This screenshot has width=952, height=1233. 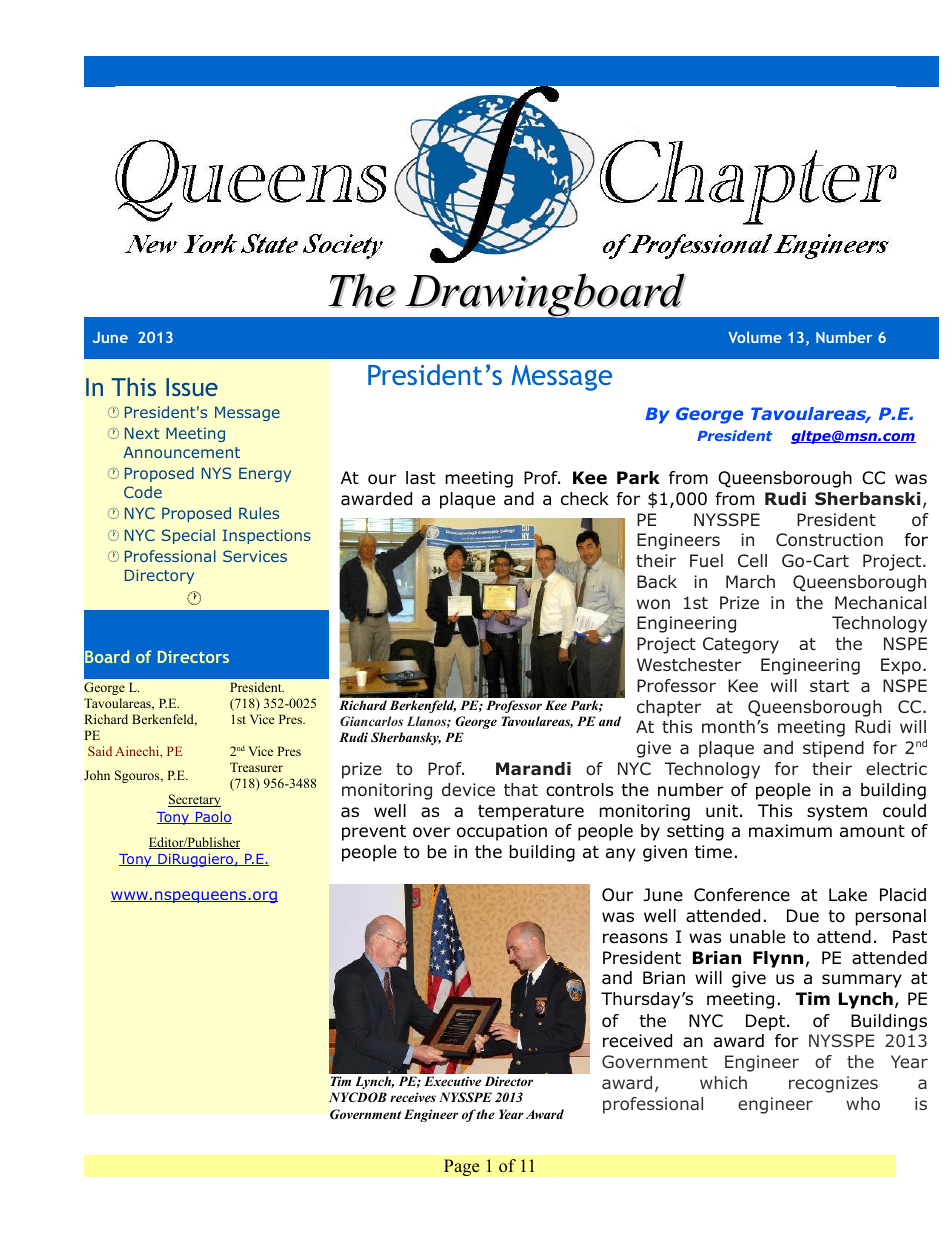 I want to click on Paolo, so click(x=212, y=817).
